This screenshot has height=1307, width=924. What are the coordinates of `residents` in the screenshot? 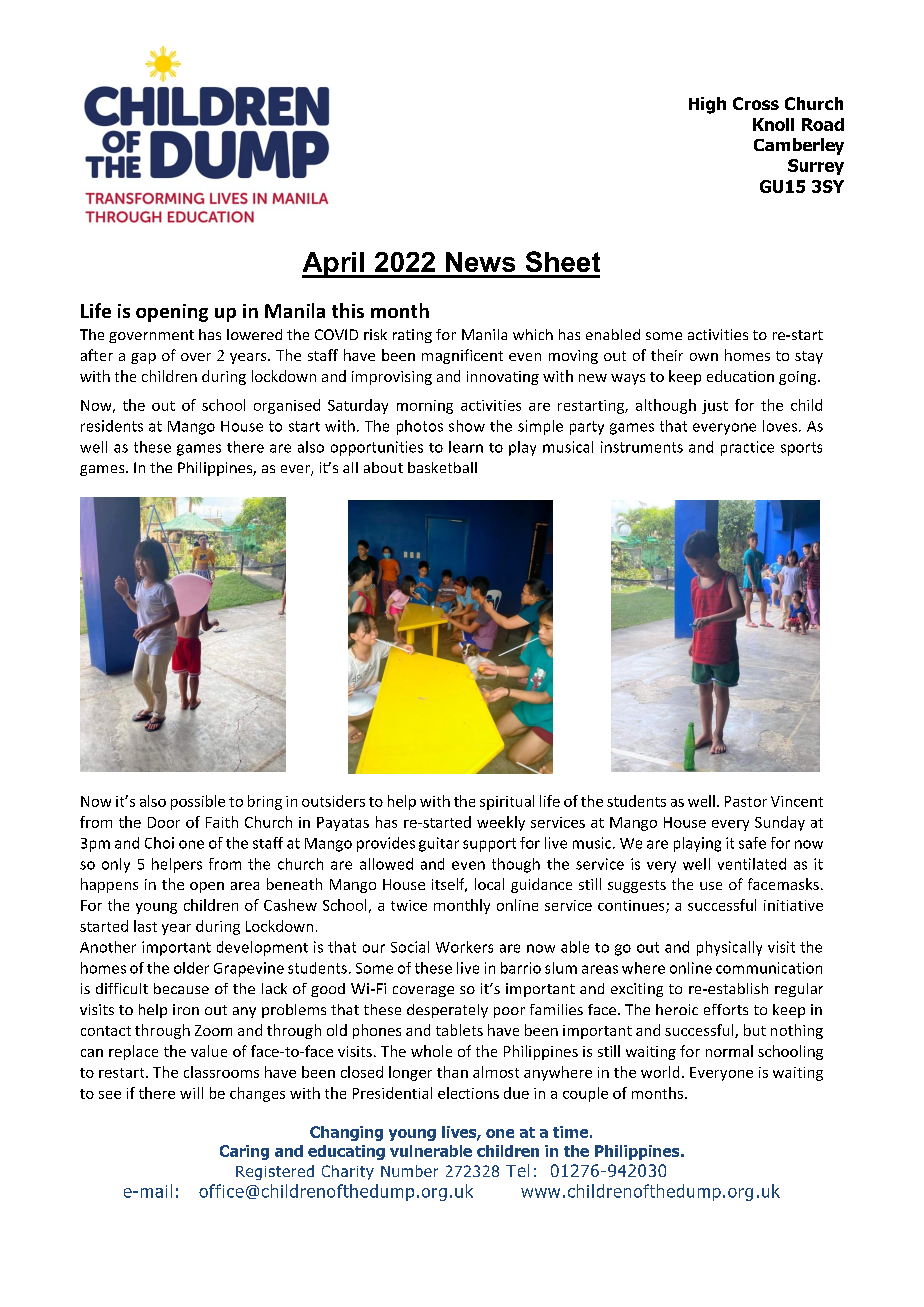 It's located at (112, 426).
